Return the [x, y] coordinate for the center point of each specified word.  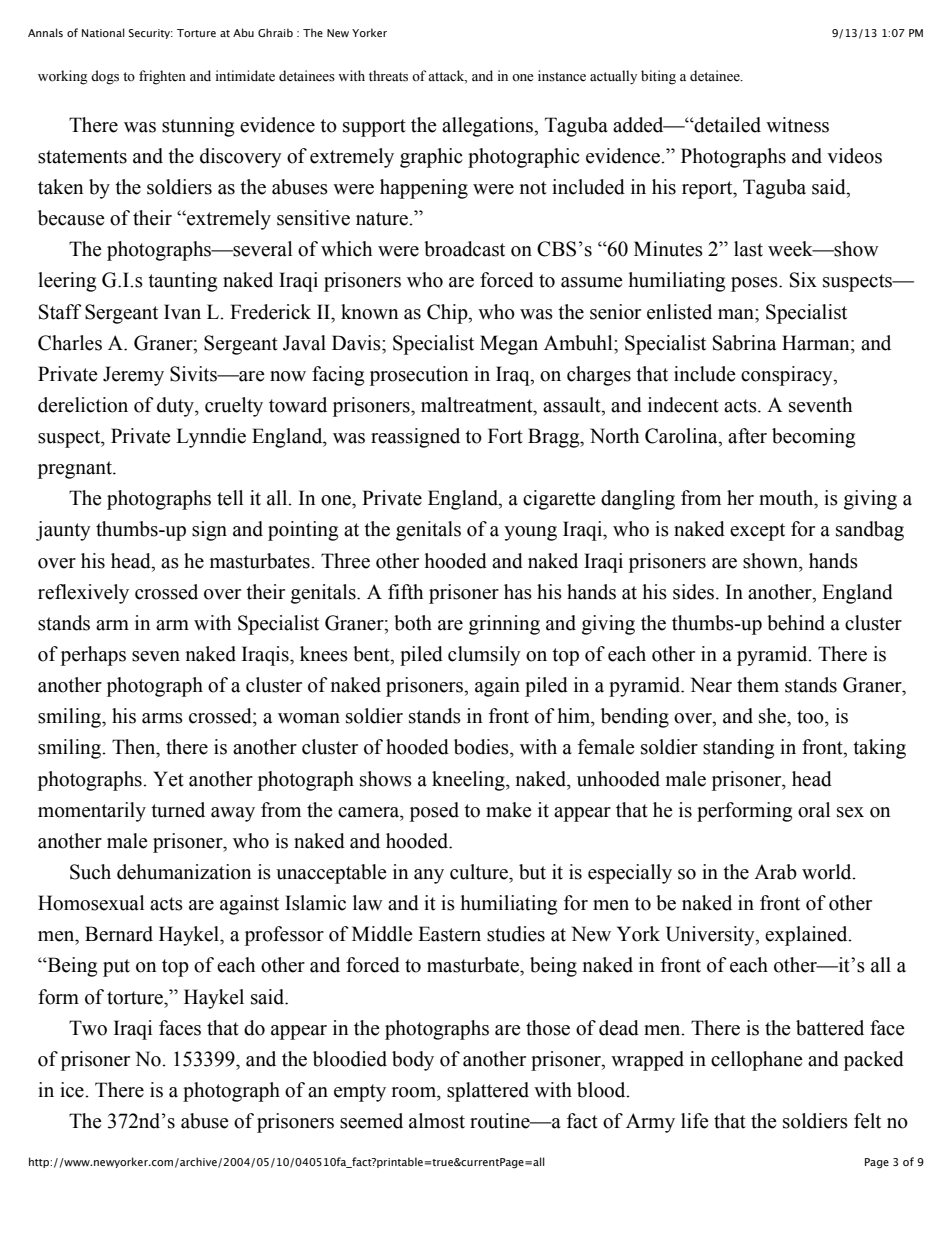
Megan [509, 345]
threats [388, 76]
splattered [488, 1092]
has [518, 592]
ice [73, 1090]
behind [796, 623]
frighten [162, 77]
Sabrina [744, 343]
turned [178, 810]
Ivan [182, 312]
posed [434, 812]
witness [797, 125]
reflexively [83, 594]
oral [814, 810]
